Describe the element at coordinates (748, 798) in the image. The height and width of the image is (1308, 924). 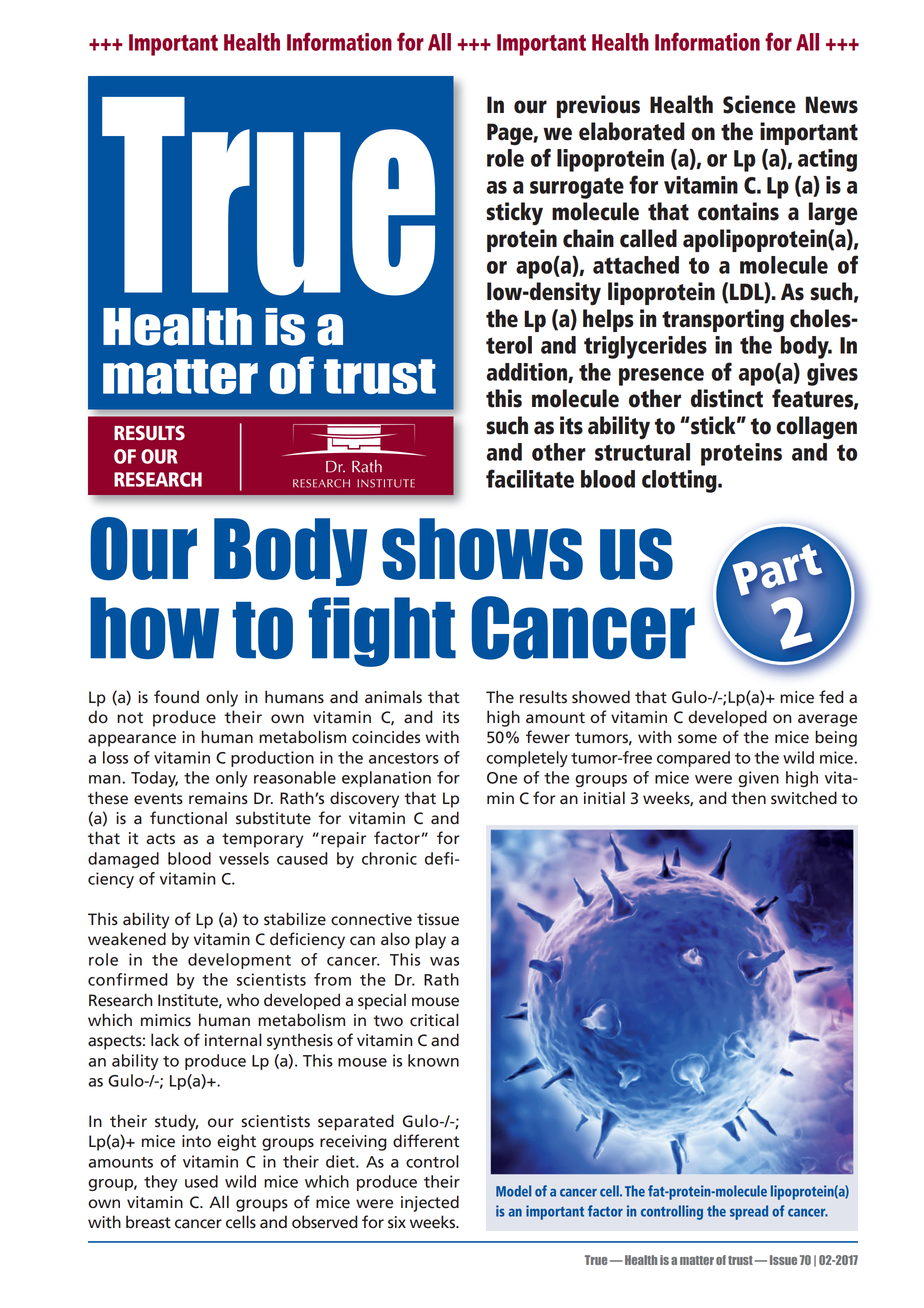
I see `then` at that location.
